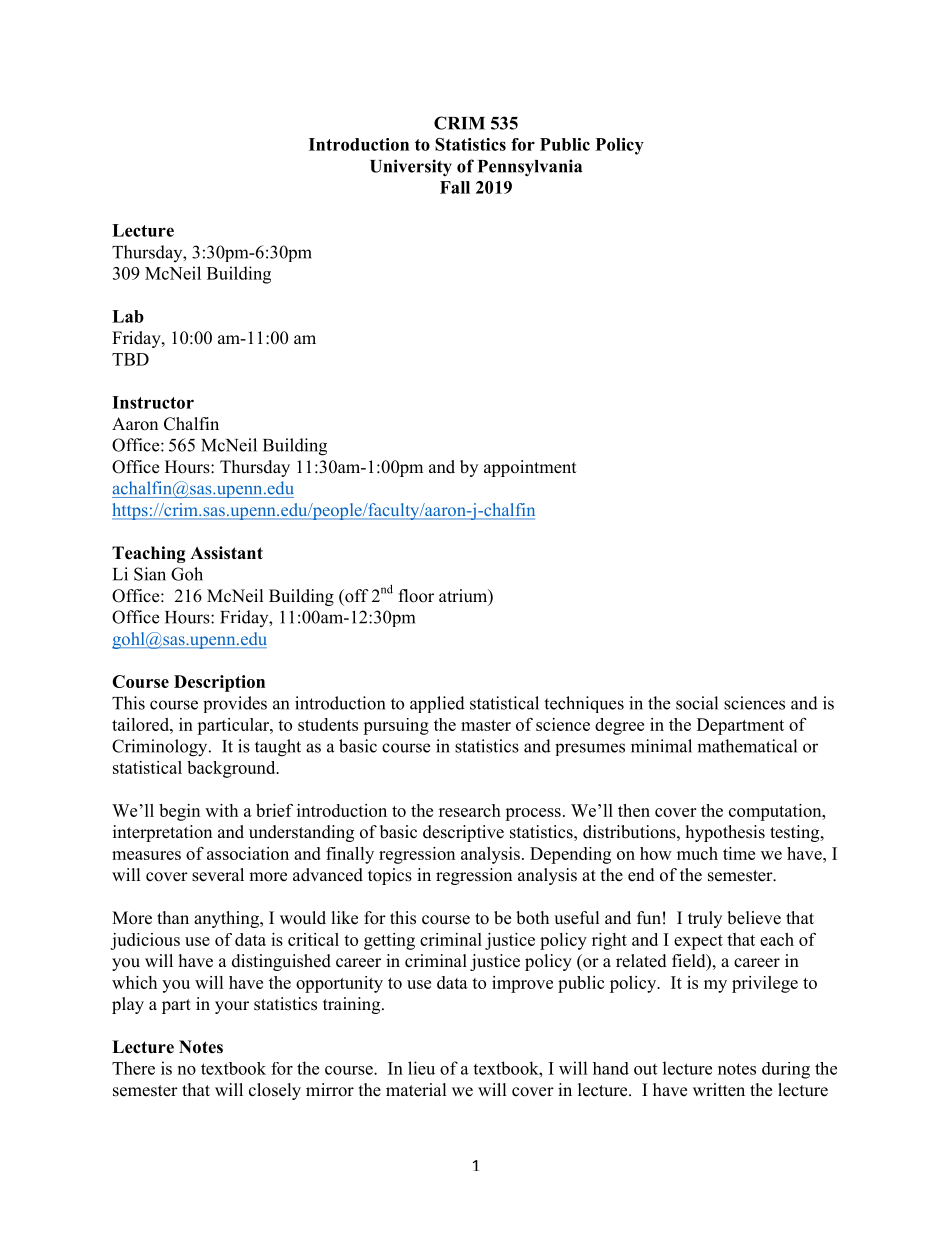 The image size is (952, 1233). Describe the element at coordinates (421, 1068) in the page. I see `lieu` at that location.
